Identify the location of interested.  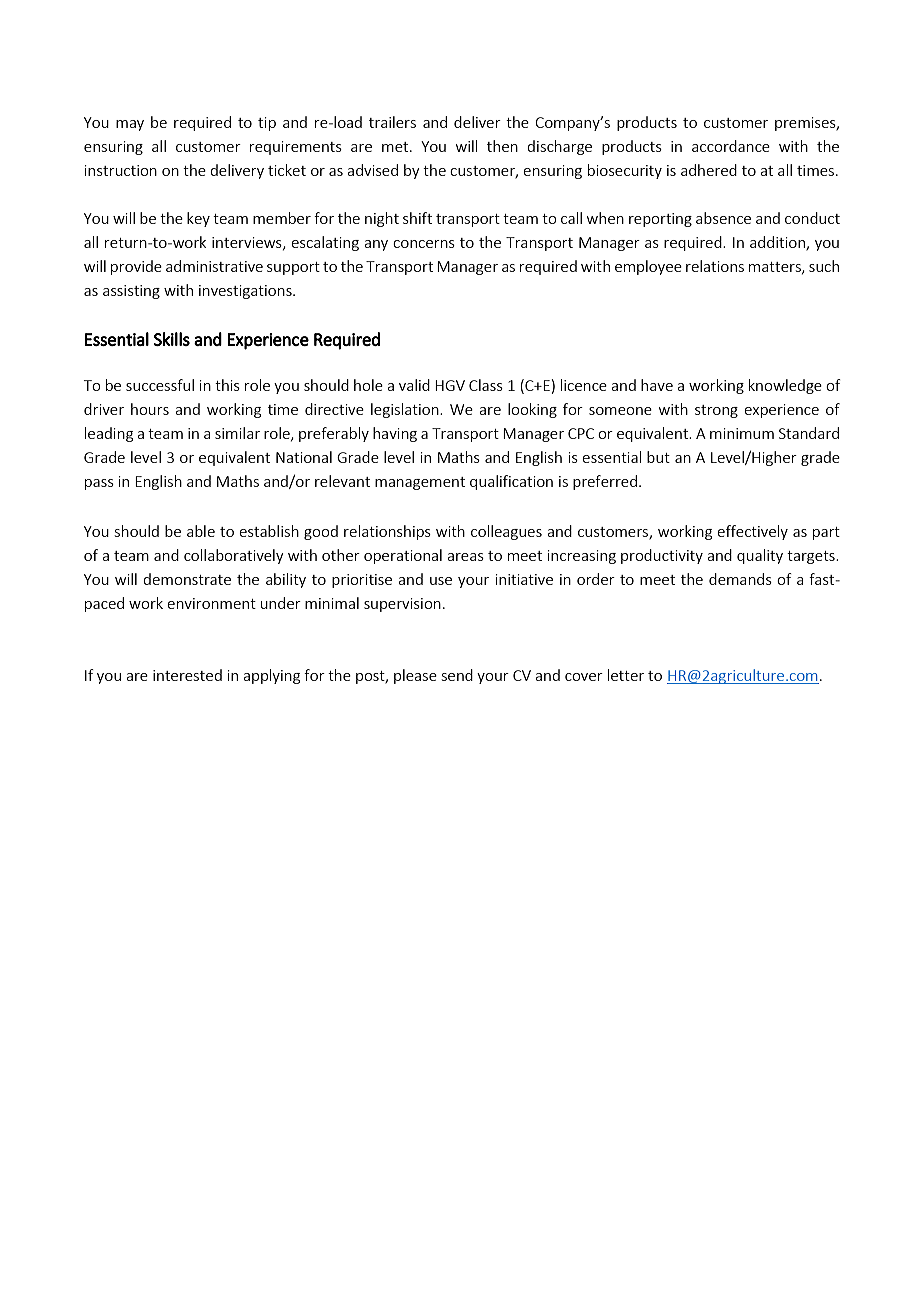
(187, 675).
